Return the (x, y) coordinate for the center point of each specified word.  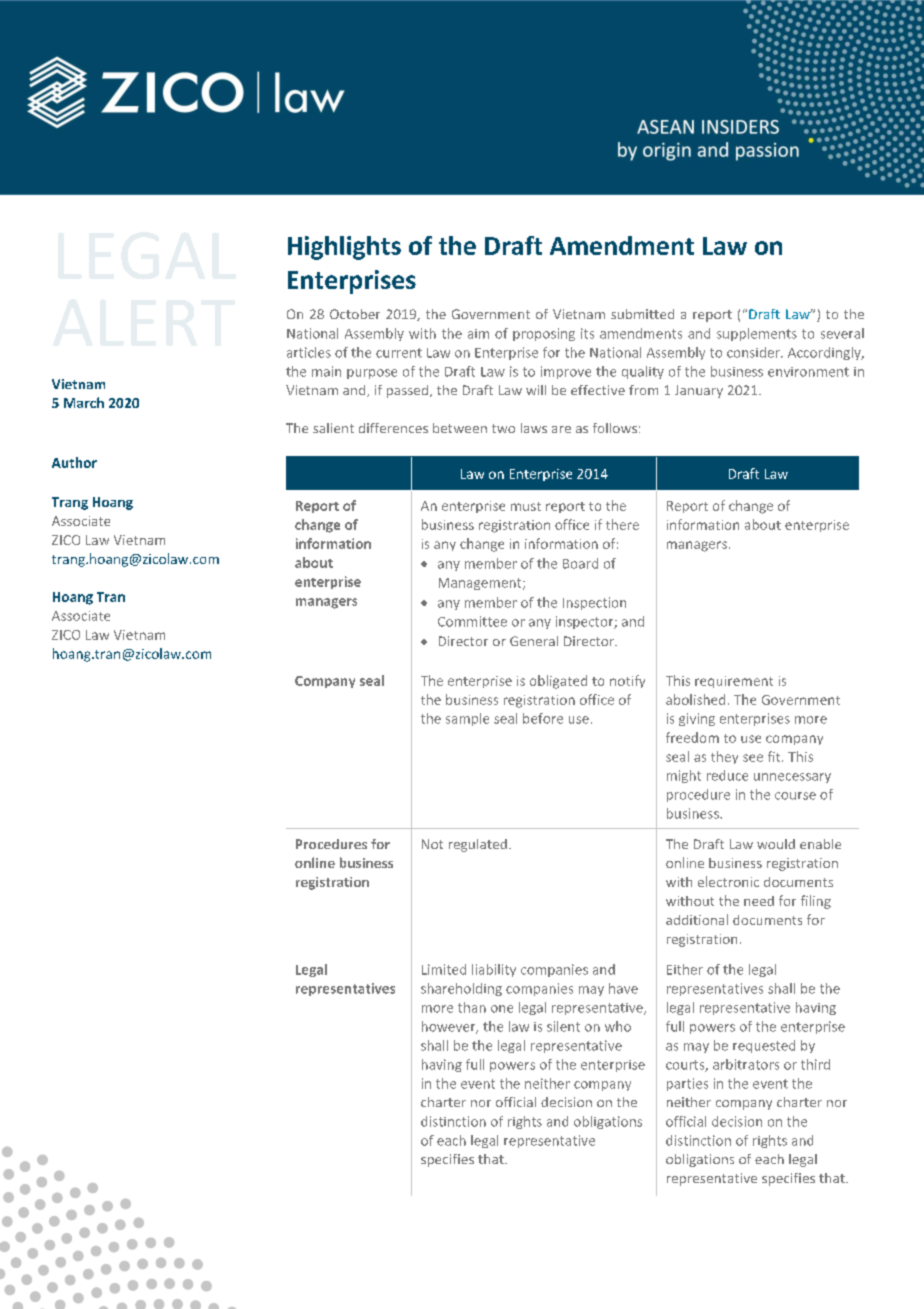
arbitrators (746, 1064)
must (526, 506)
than (472, 1007)
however (450, 1027)
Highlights (344, 248)
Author (74, 462)
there (622, 524)
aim (478, 334)
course (795, 796)
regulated (478, 845)
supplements (757, 334)
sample (467, 719)
